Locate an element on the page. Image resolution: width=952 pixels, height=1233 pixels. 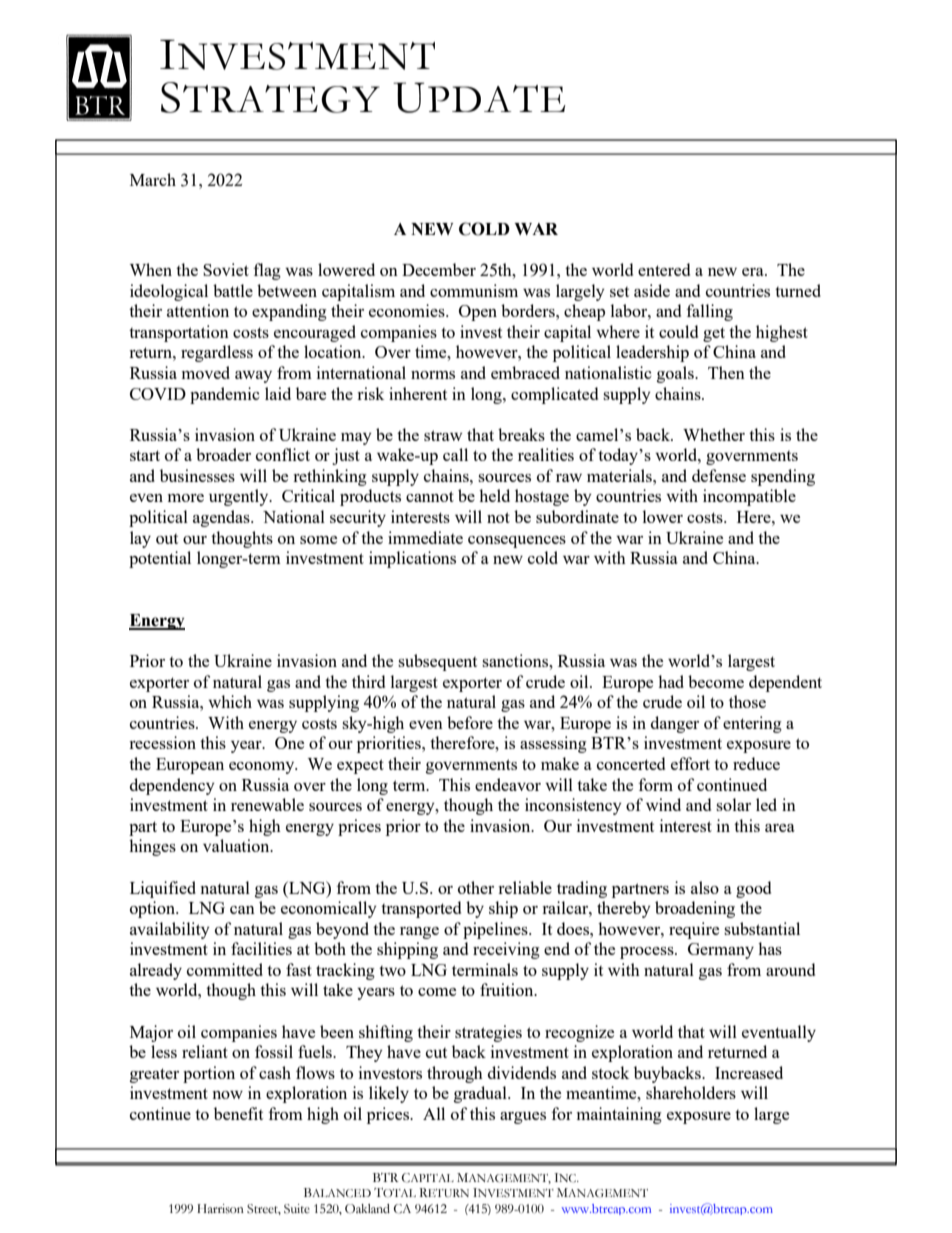
Harrison is located at coordinates (220, 1209).
